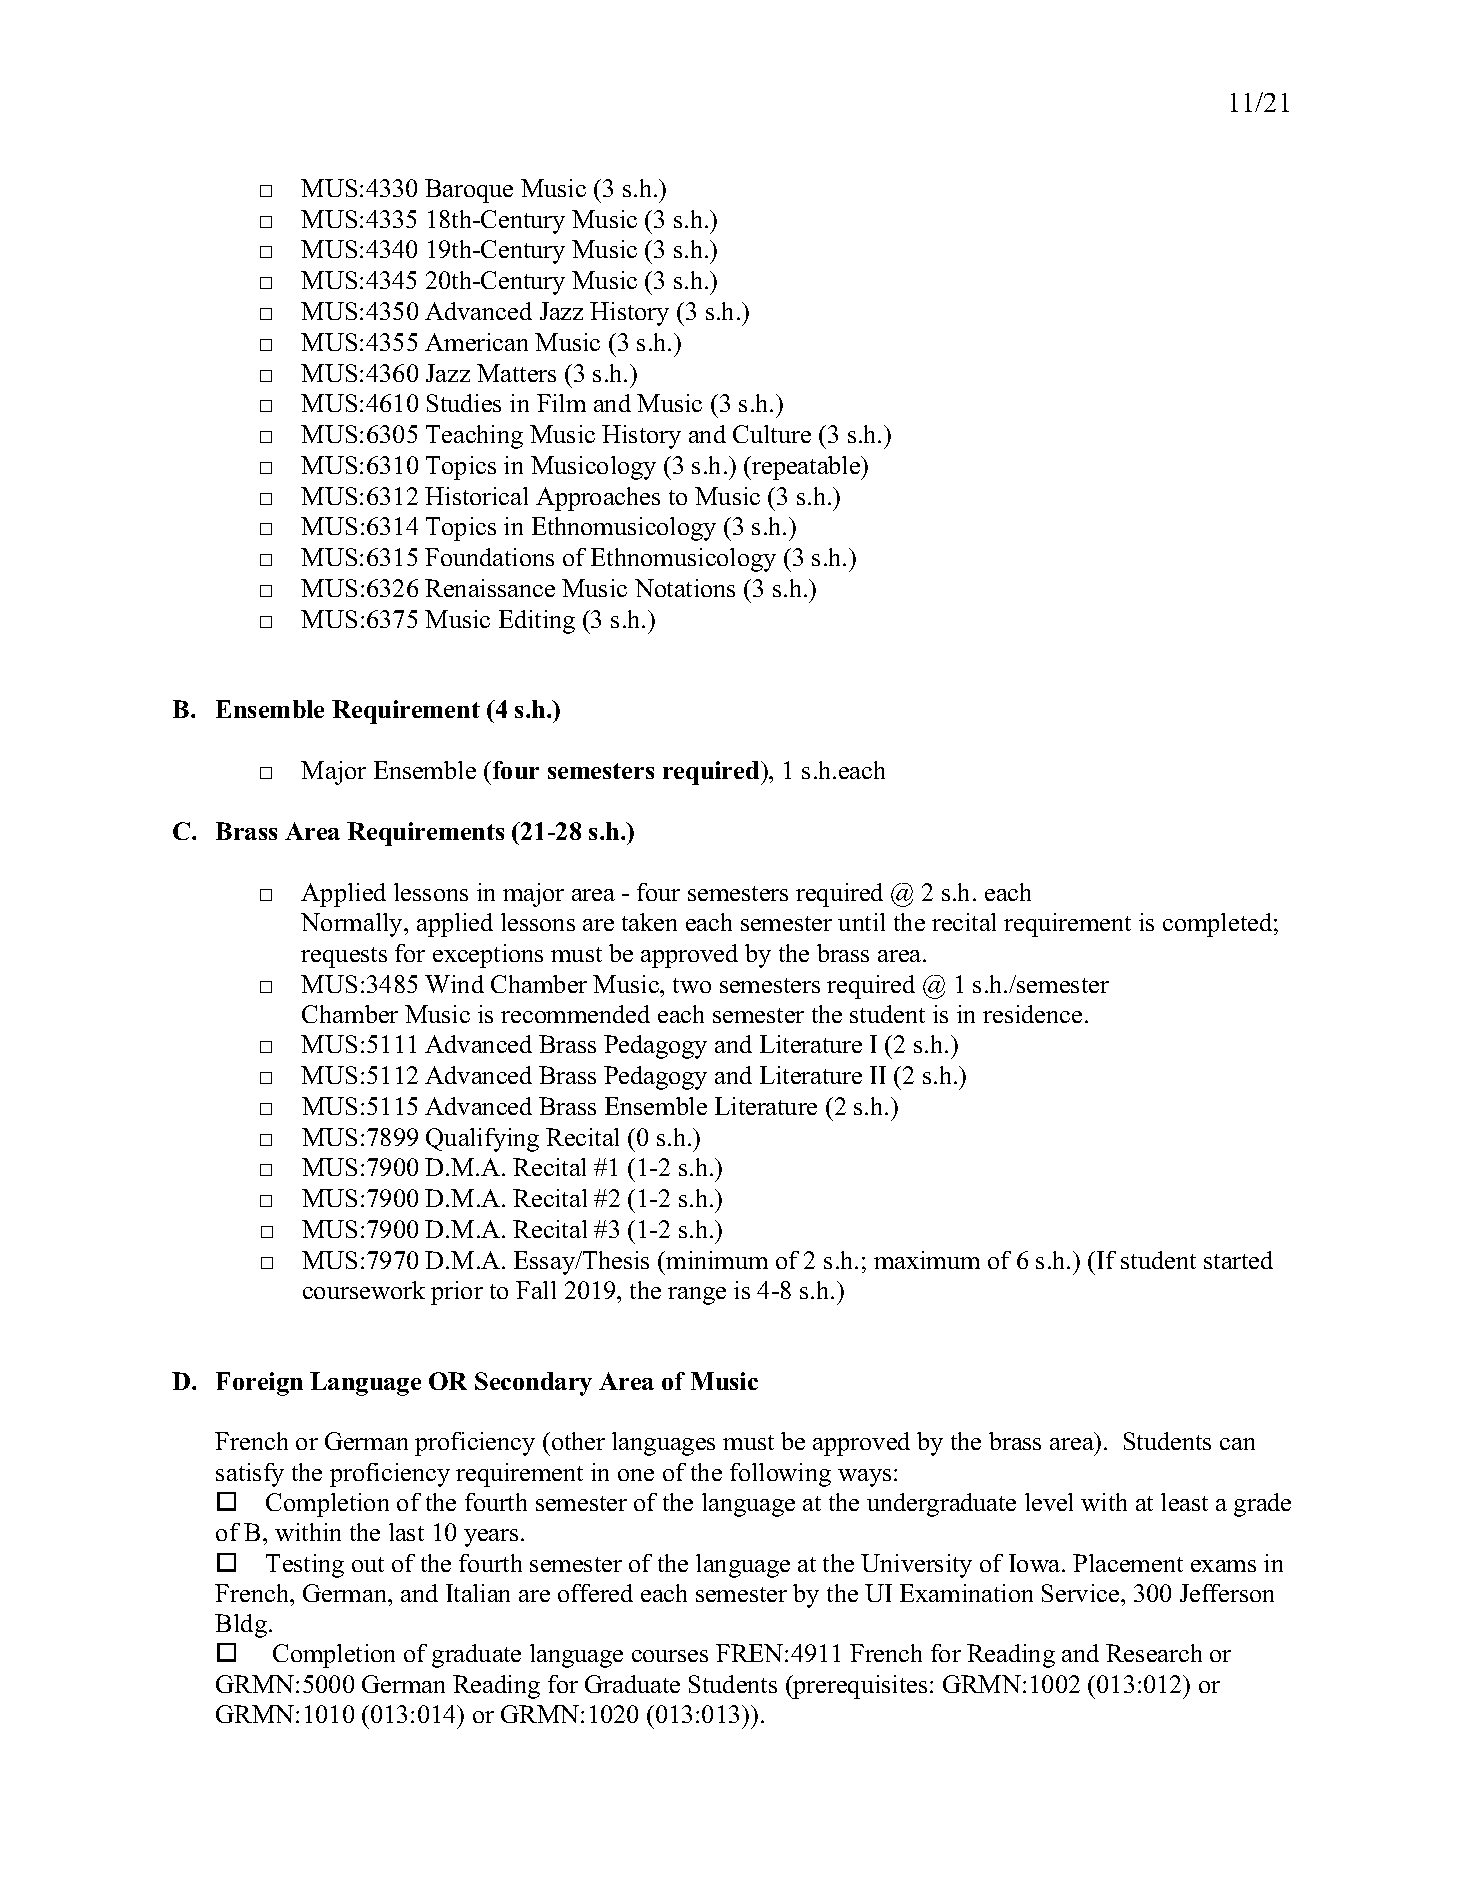 The width and height of the screenshot is (1465, 1896). What do you see at coordinates (469, 191) in the screenshot?
I see `Baroque` at bounding box center [469, 191].
